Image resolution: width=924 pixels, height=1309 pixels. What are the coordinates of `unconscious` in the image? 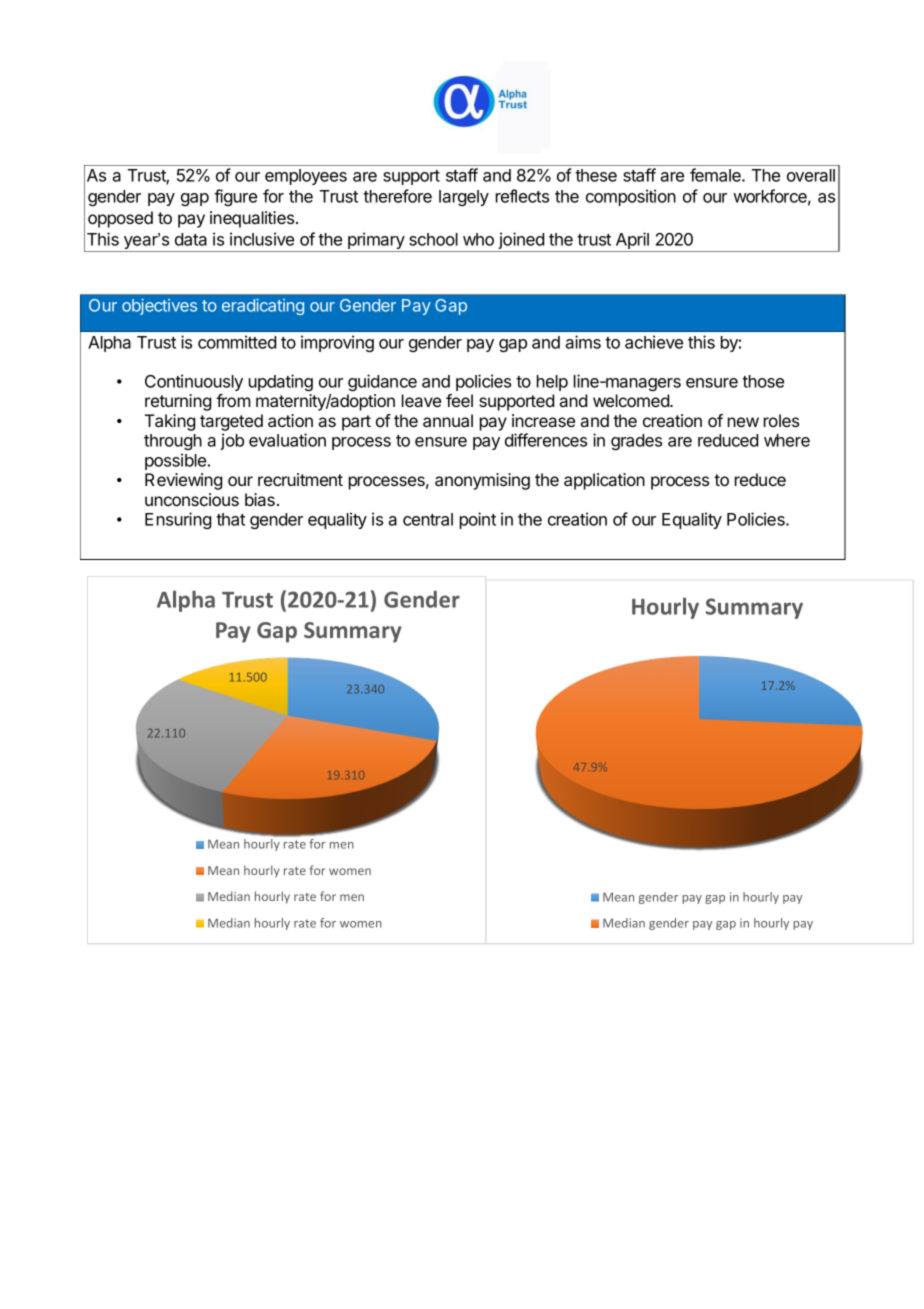 It's located at (192, 499).
